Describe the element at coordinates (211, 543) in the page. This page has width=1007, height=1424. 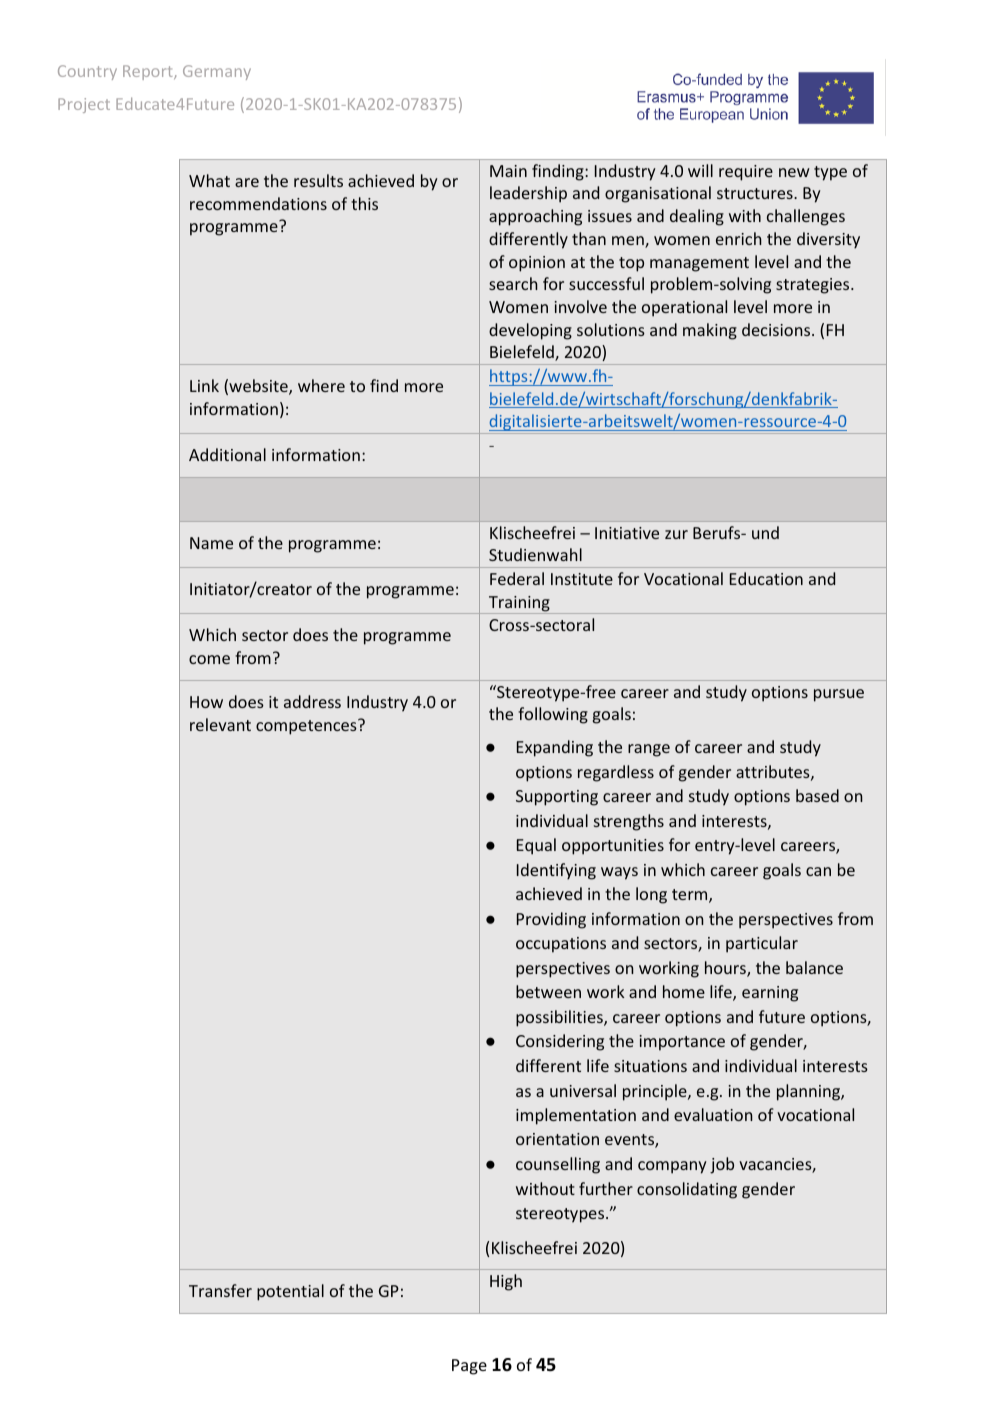
I see `Name` at that location.
